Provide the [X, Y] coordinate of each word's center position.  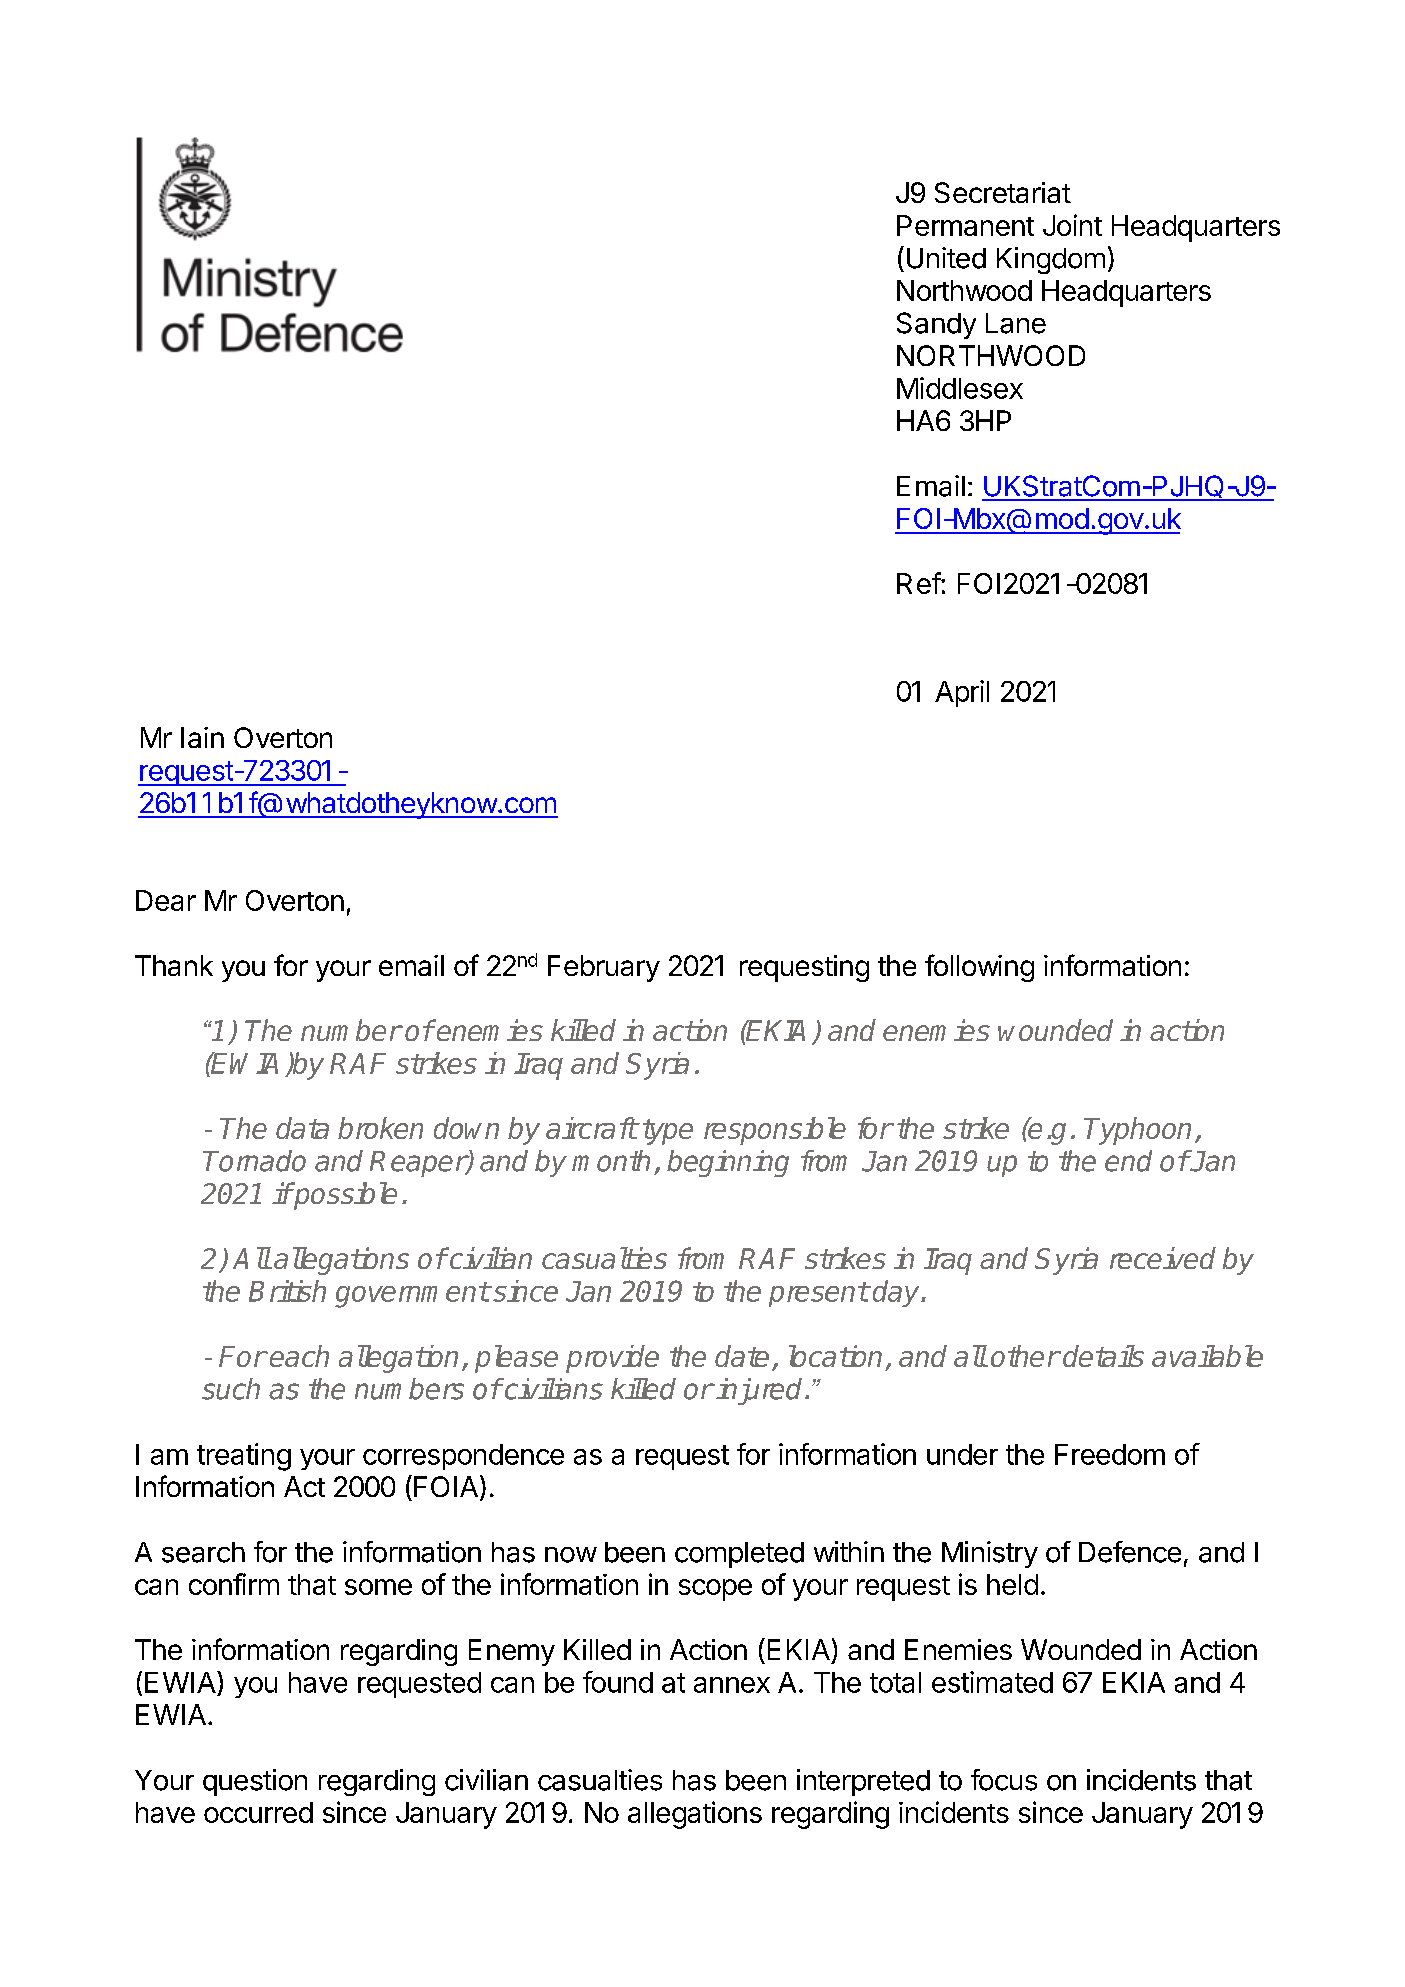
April [962, 693]
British [287, 1291]
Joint [1072, 225]
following [979, 968]
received [1163, 1258]
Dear [166, 900]
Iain [202, 737]
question [255, 1782]
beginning [728, 1163]
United [946, 258]
